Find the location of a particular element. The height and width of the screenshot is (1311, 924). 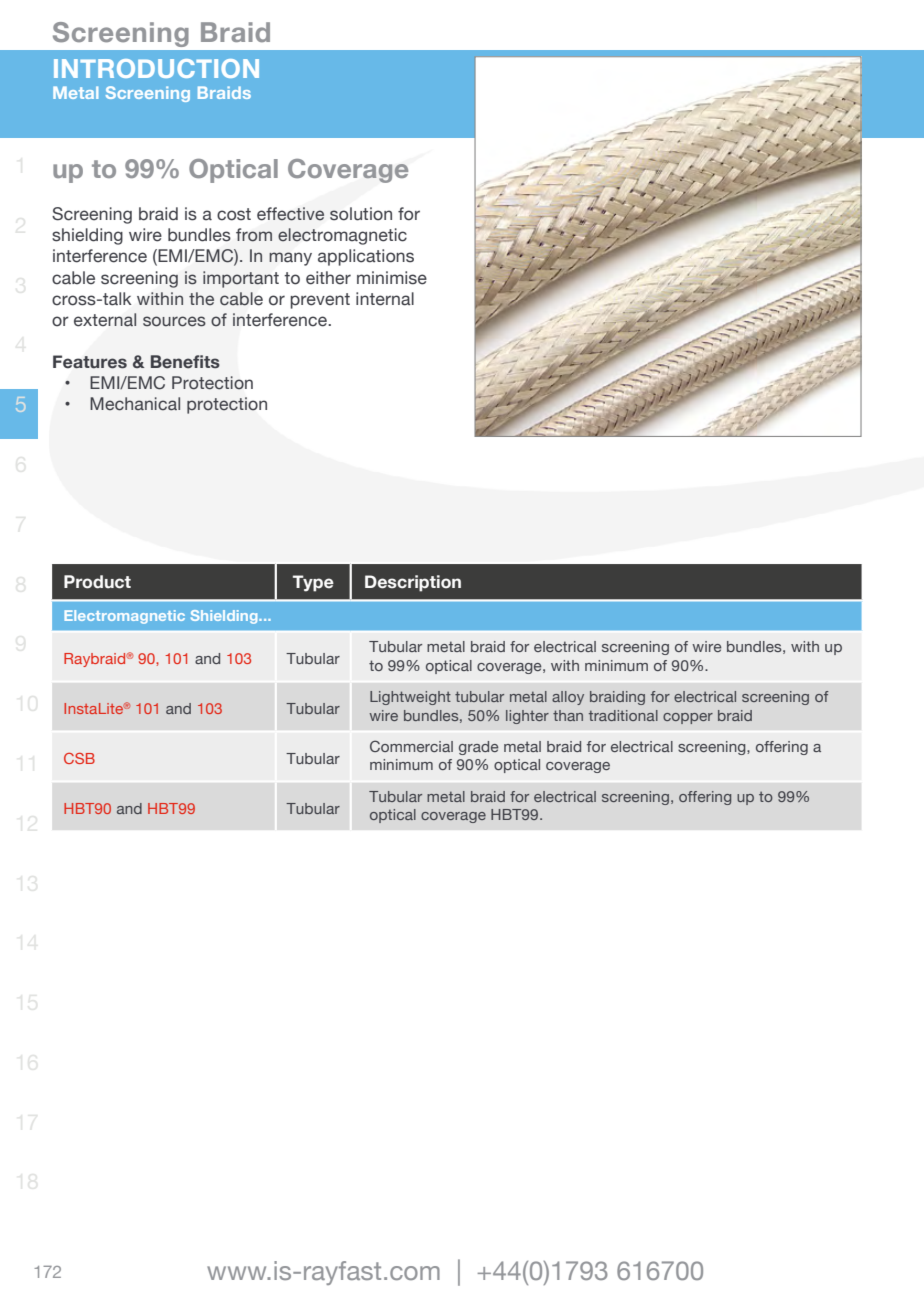

INTRODUCTION is located at coordinates (156, 68).
